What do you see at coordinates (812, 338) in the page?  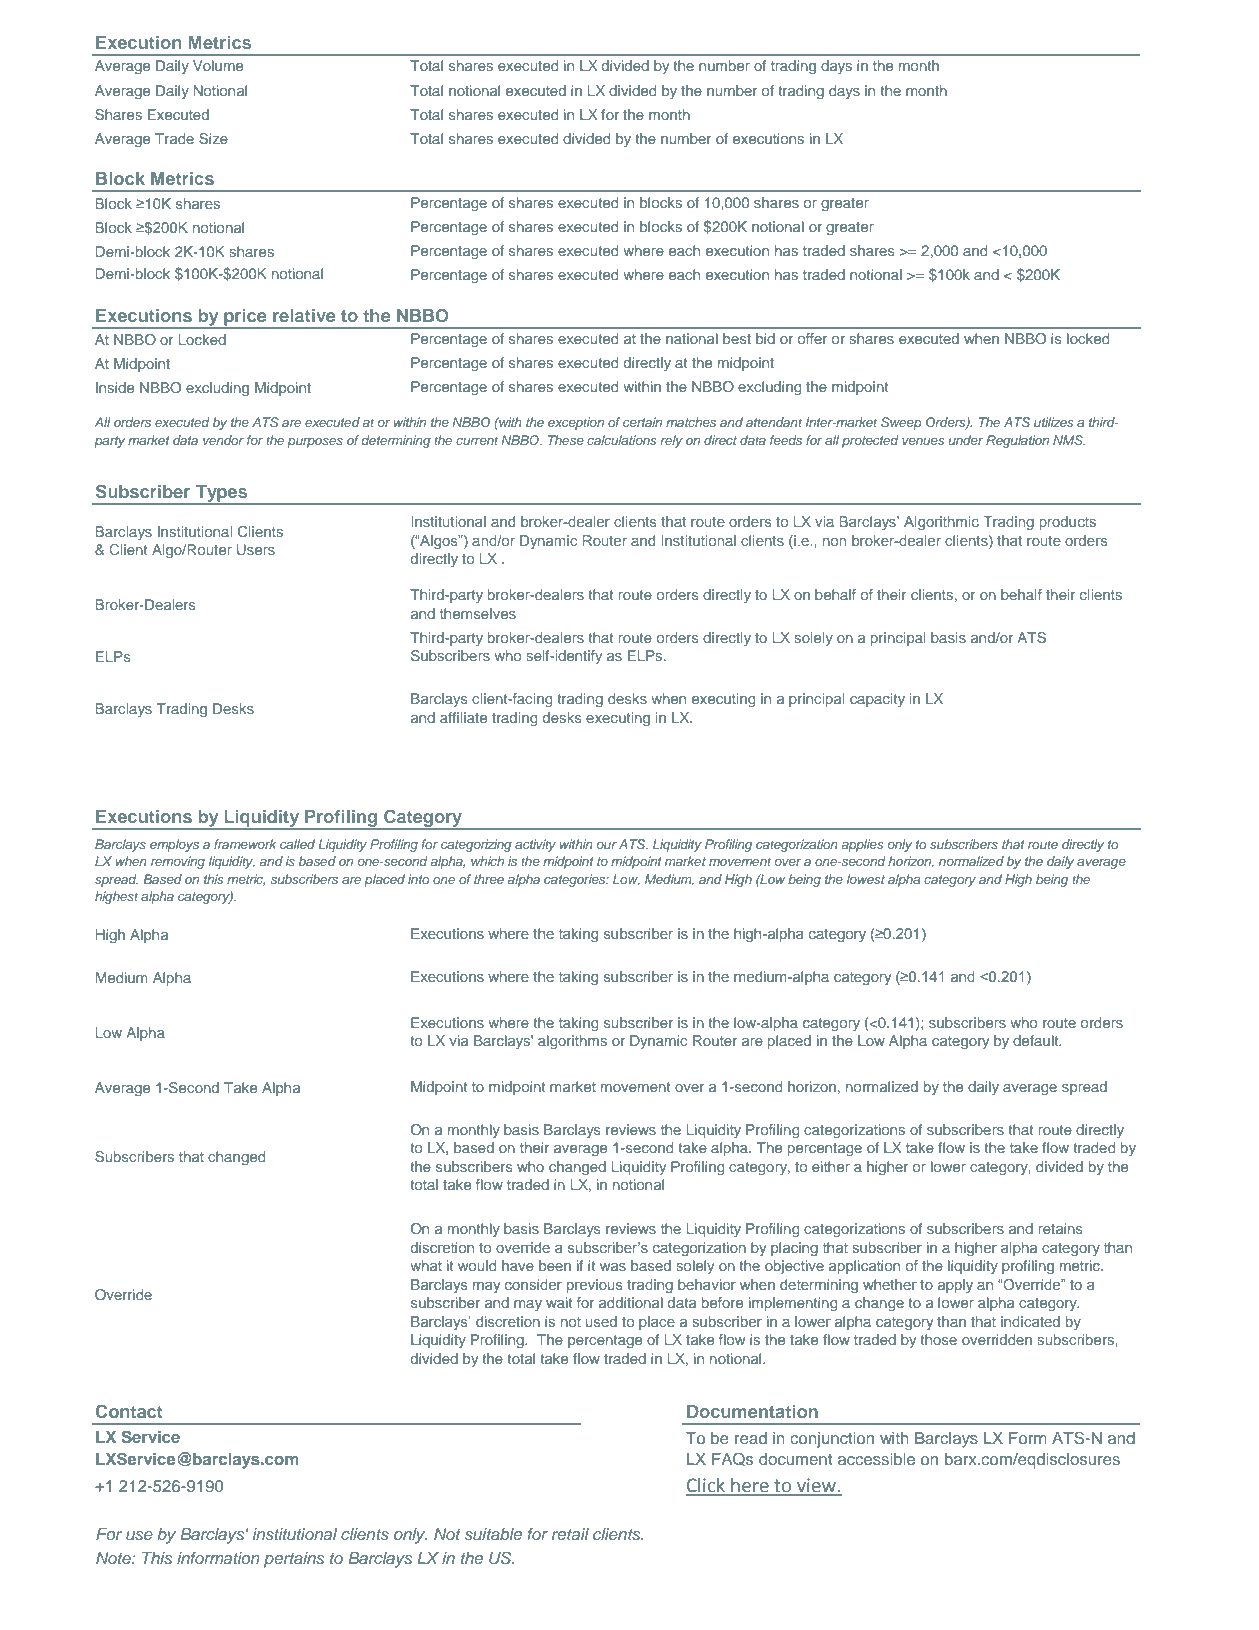 I see `offer` at bounding box center [812, 338].
